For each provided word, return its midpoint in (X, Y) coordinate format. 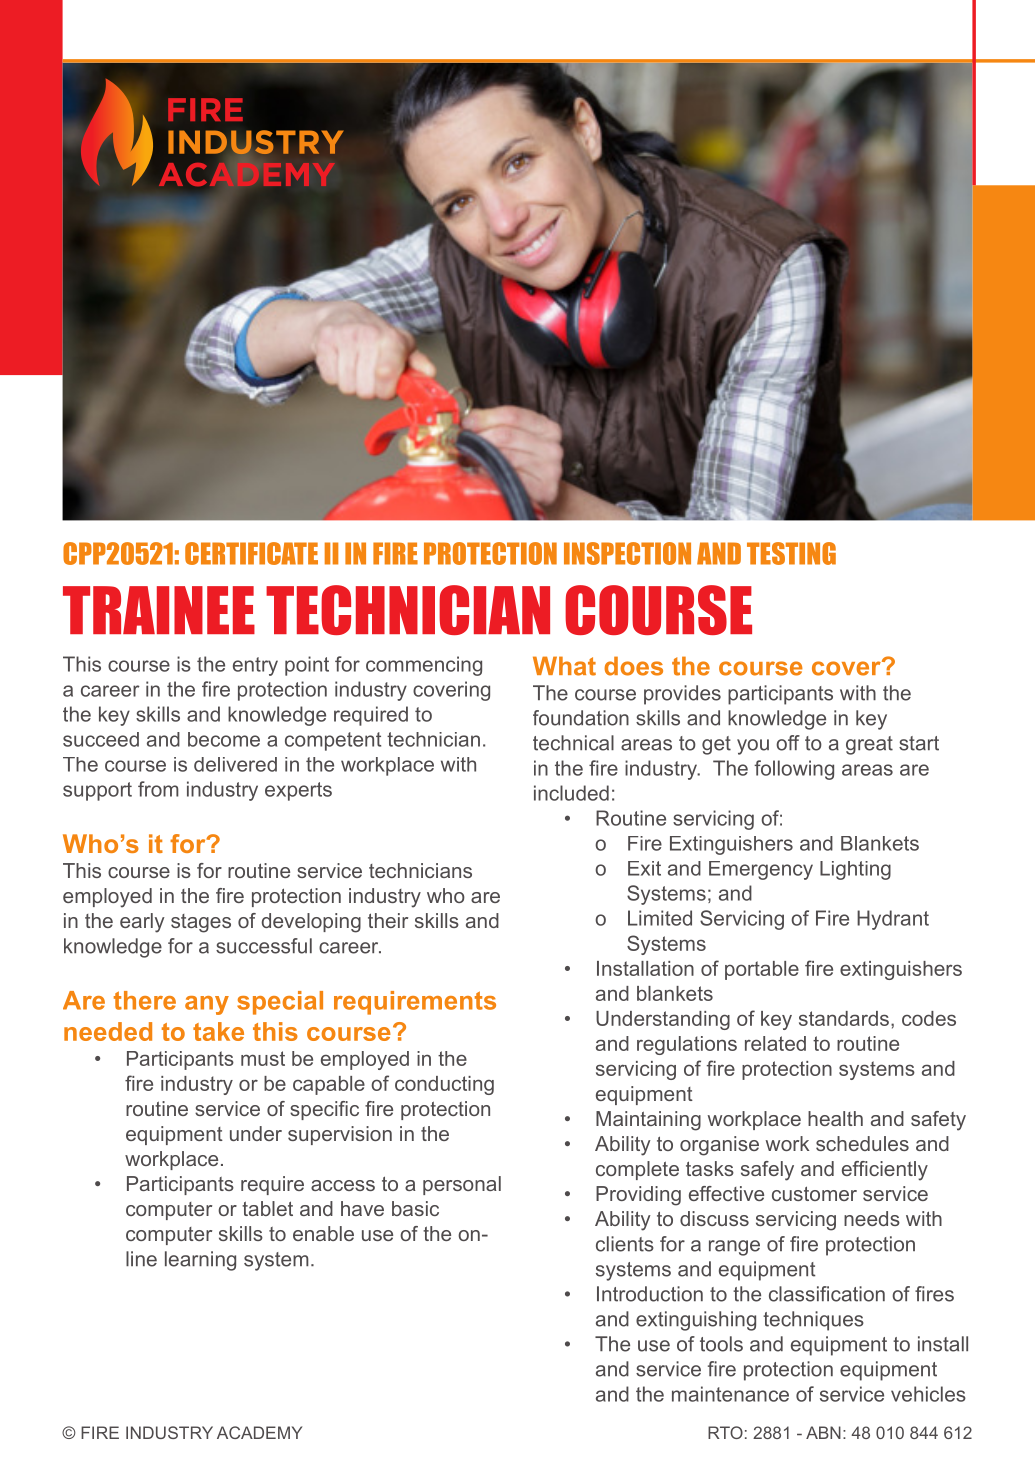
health (835, 1118)
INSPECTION (627, 553)
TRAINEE (159, 610)
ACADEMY (259, 1432)
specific (324, 1110)
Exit (644, 868)
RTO (725, 1432)
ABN (823, 1432)
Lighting (855, 870)
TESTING (791, 553)
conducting (444, 1085)
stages (201, 923)
